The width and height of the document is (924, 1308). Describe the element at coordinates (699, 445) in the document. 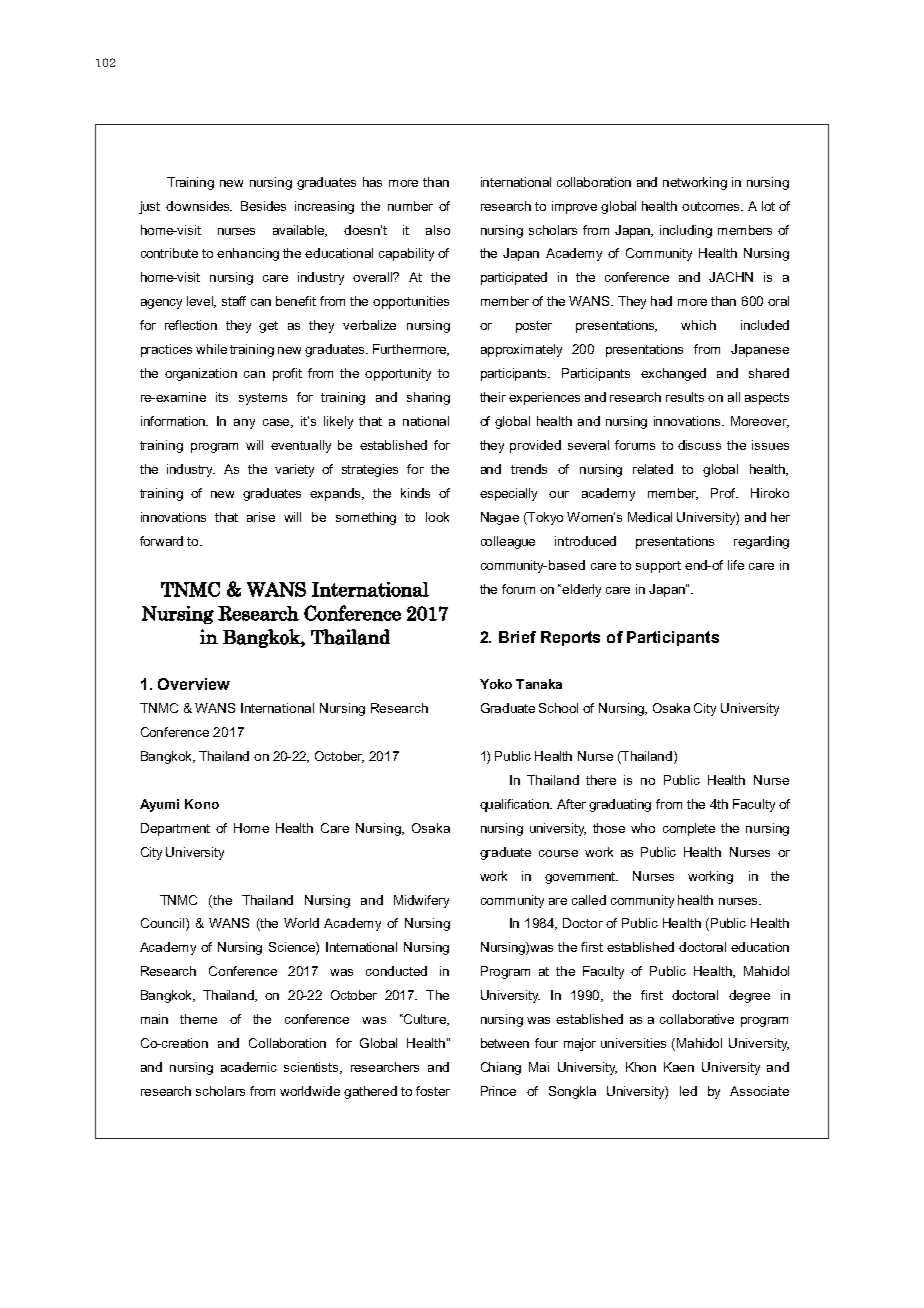

I see `discuss` at that location.
